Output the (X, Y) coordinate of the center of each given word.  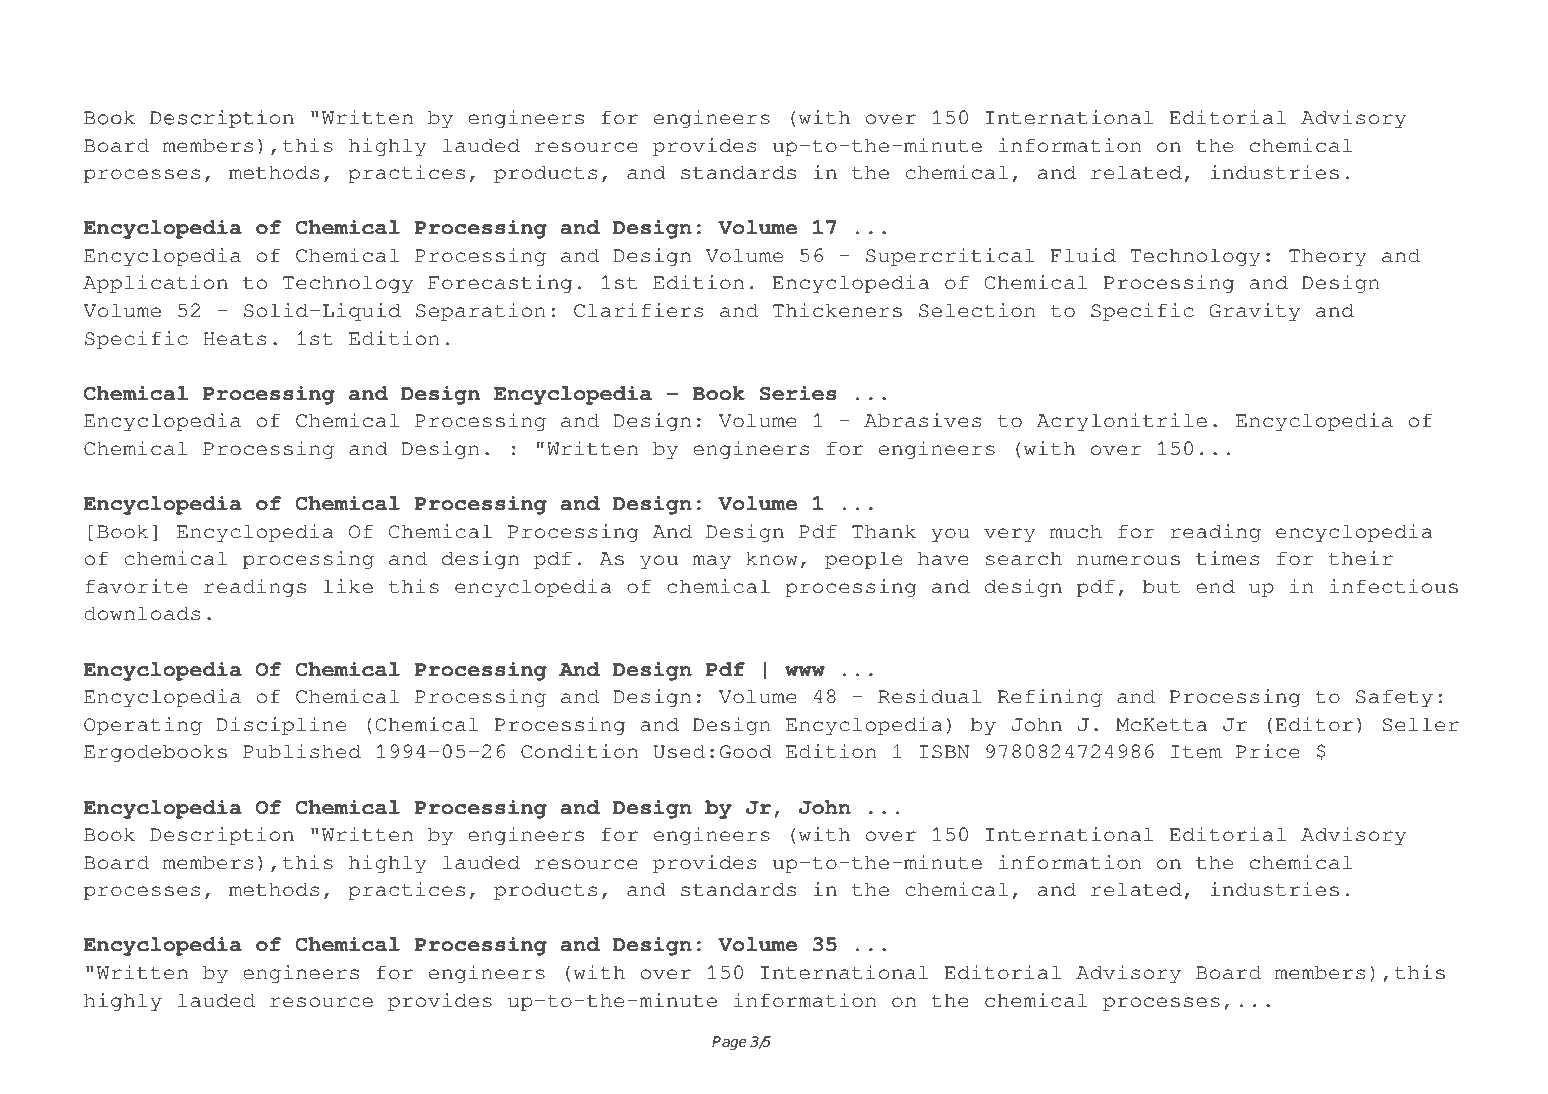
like (348, 586)
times (1227, 558)
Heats (235, 339)
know (772, 558)
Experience (305, 83)
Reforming (1281, 47)
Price (1268, 751)
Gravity (1255, 312)
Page (729, 1043)
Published (302, 751)
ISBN (944, 752)
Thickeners (837, 310)
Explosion (699, 83)
